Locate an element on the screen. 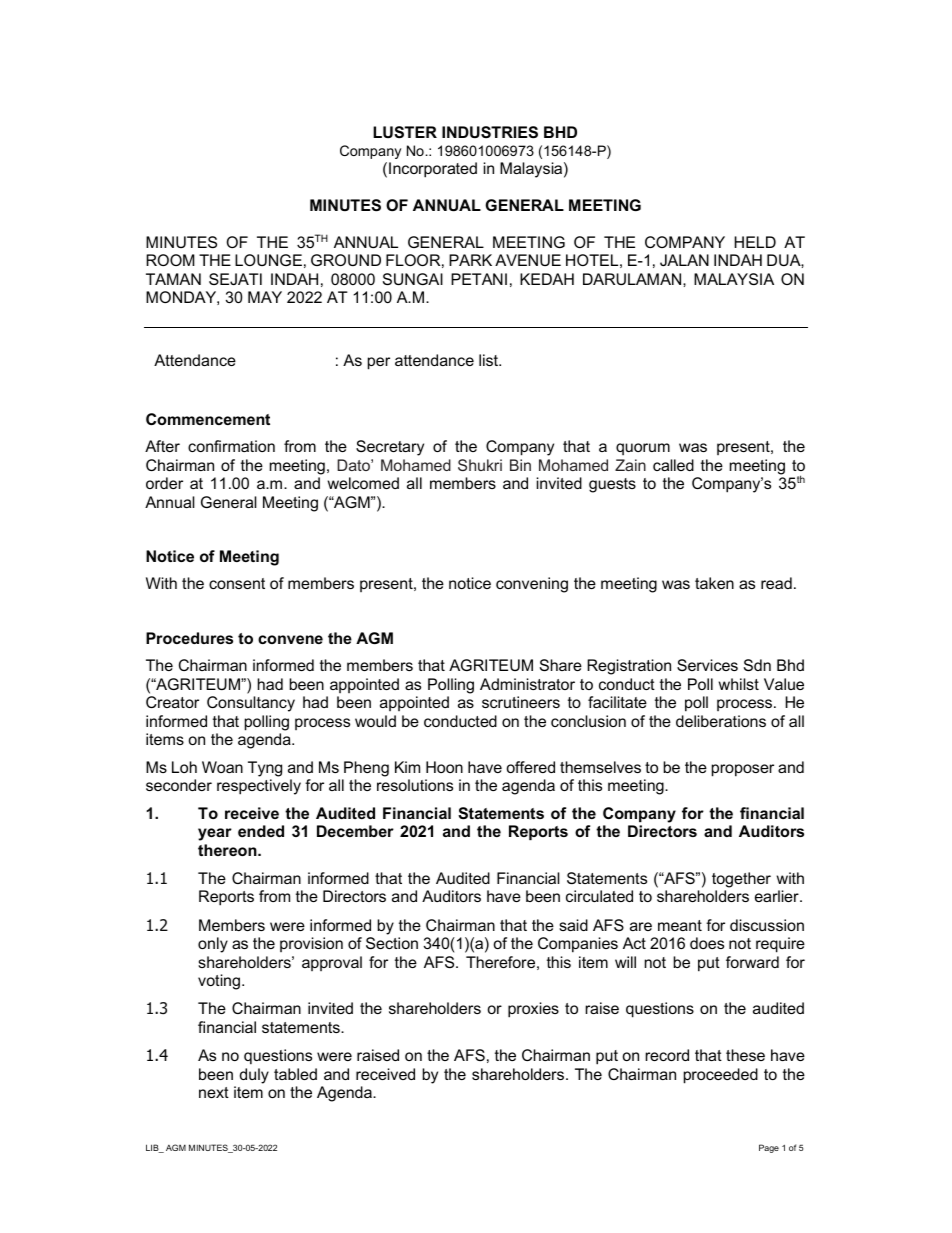 This screenshot has height=1233, width=952. HELD is located at coordinates (755, 242).
